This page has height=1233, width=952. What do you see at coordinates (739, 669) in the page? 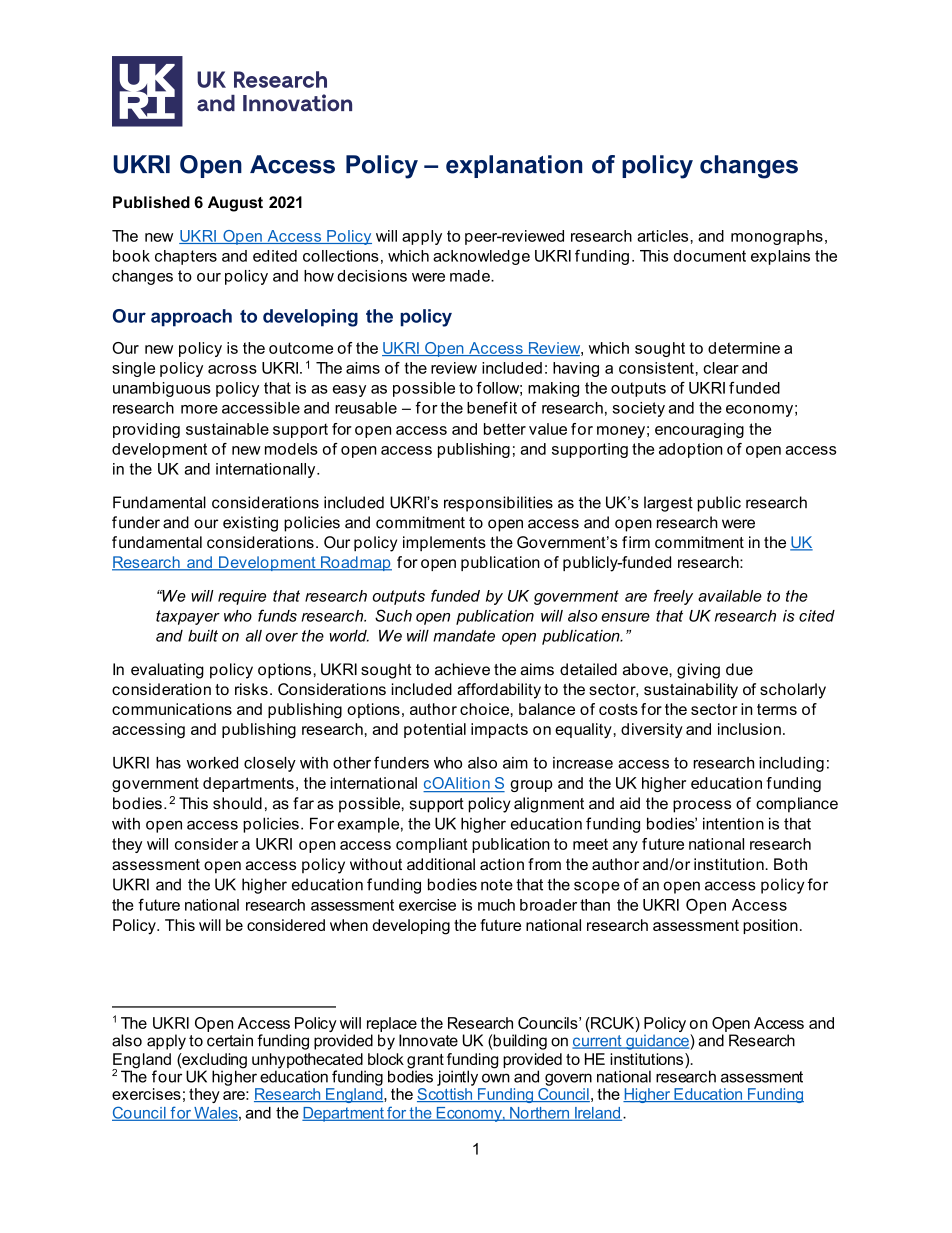
I see `due` at bounding box center [739, 669].
